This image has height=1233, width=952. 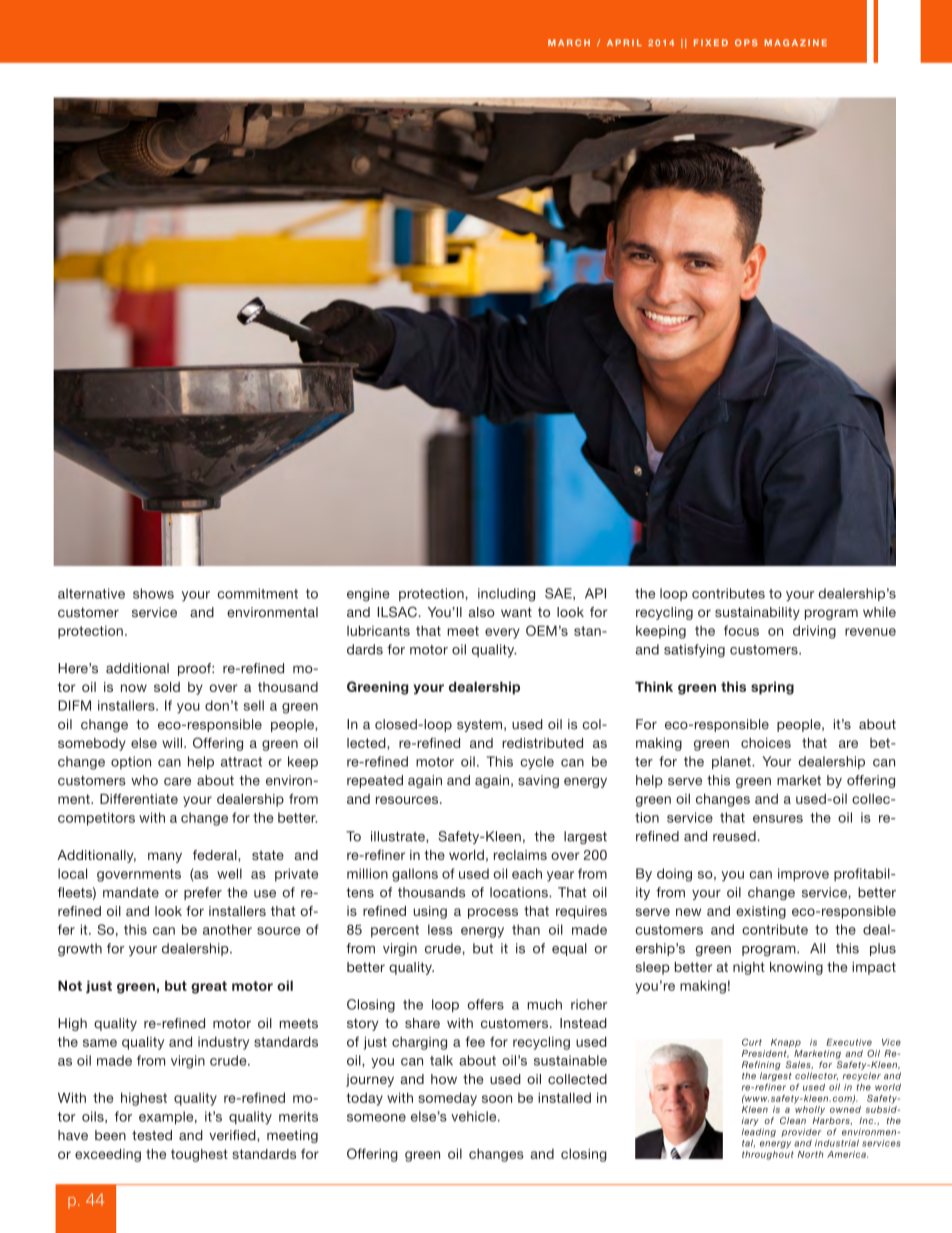 I want to click on driving, so click(x=814, y=632).
